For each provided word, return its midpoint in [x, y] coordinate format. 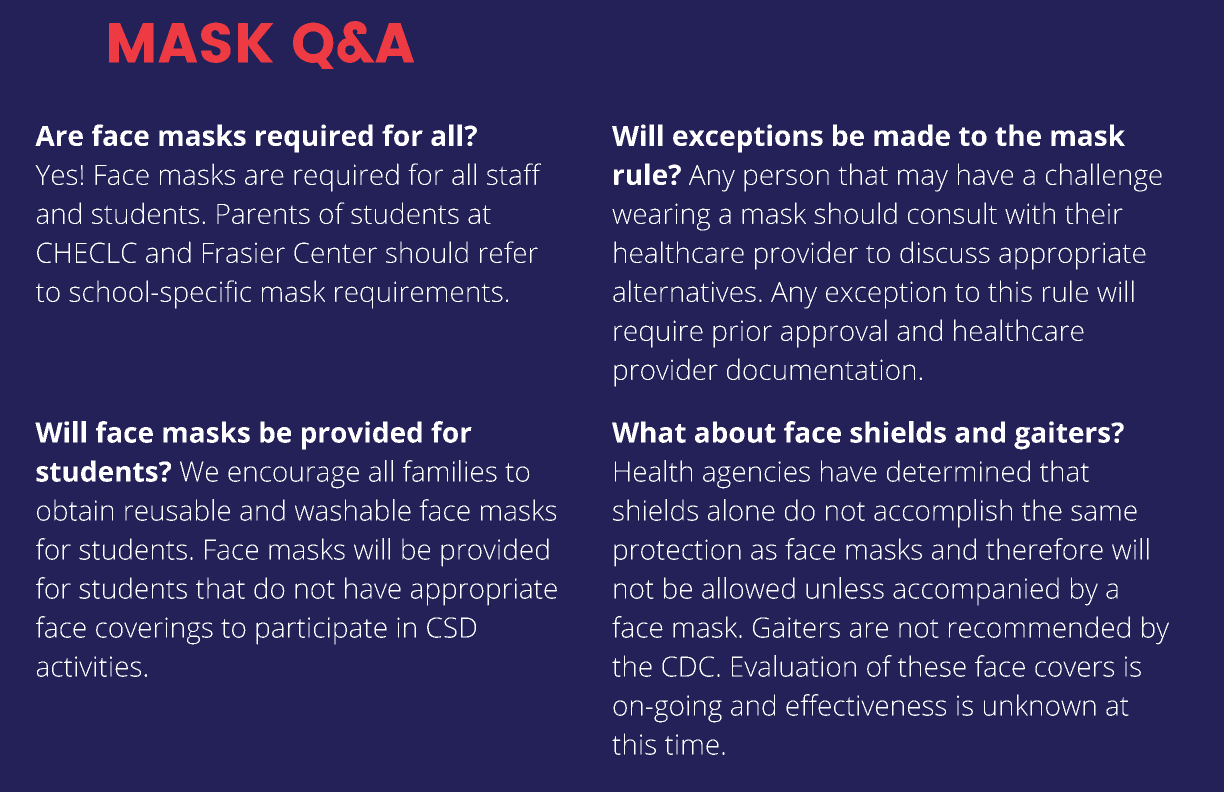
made [912, 135]
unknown [1040, 705]
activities [89, 666]
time [692, 744]
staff [514, 174]
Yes [56, 175]
